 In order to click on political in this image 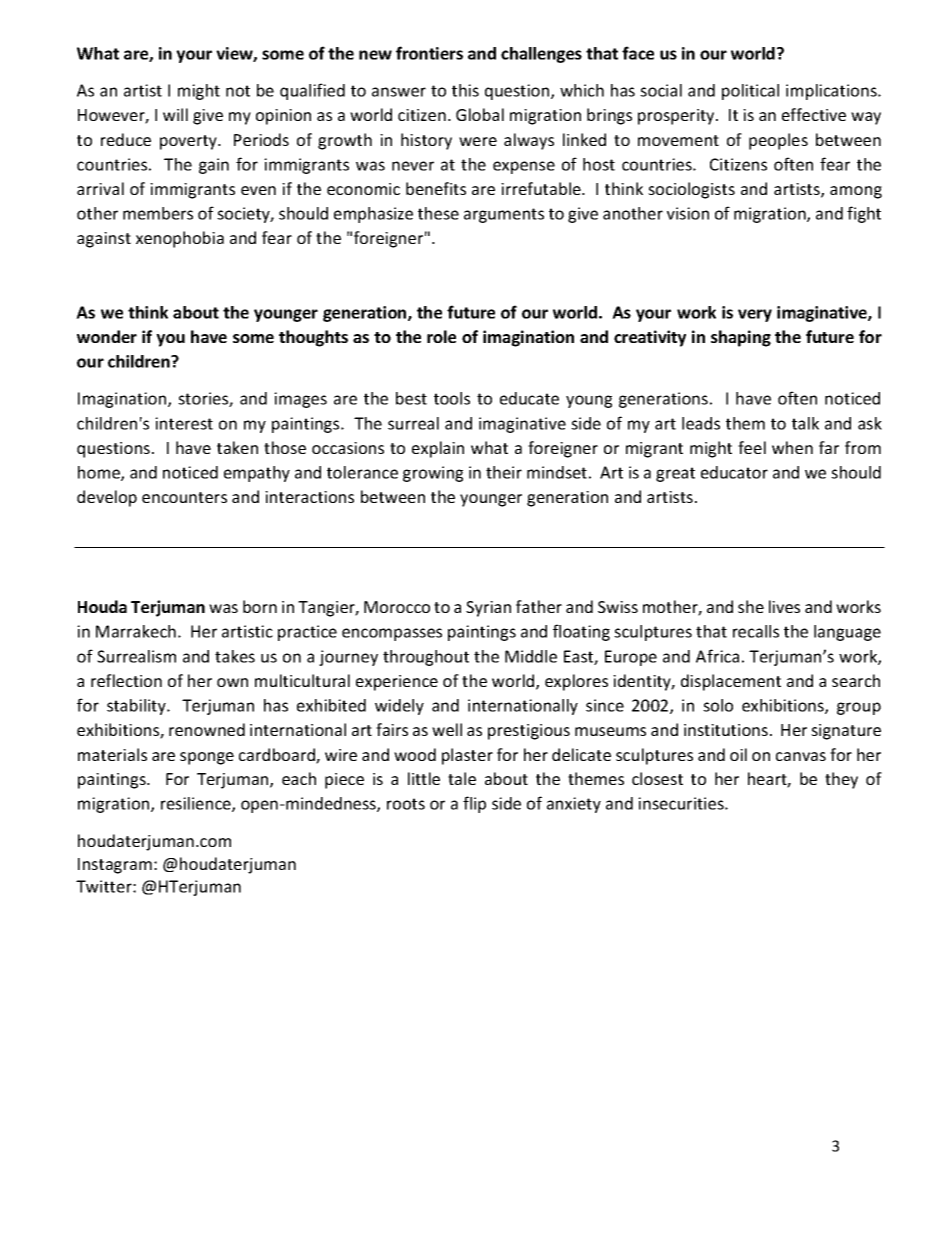, I will do `click(750, 92)`.
